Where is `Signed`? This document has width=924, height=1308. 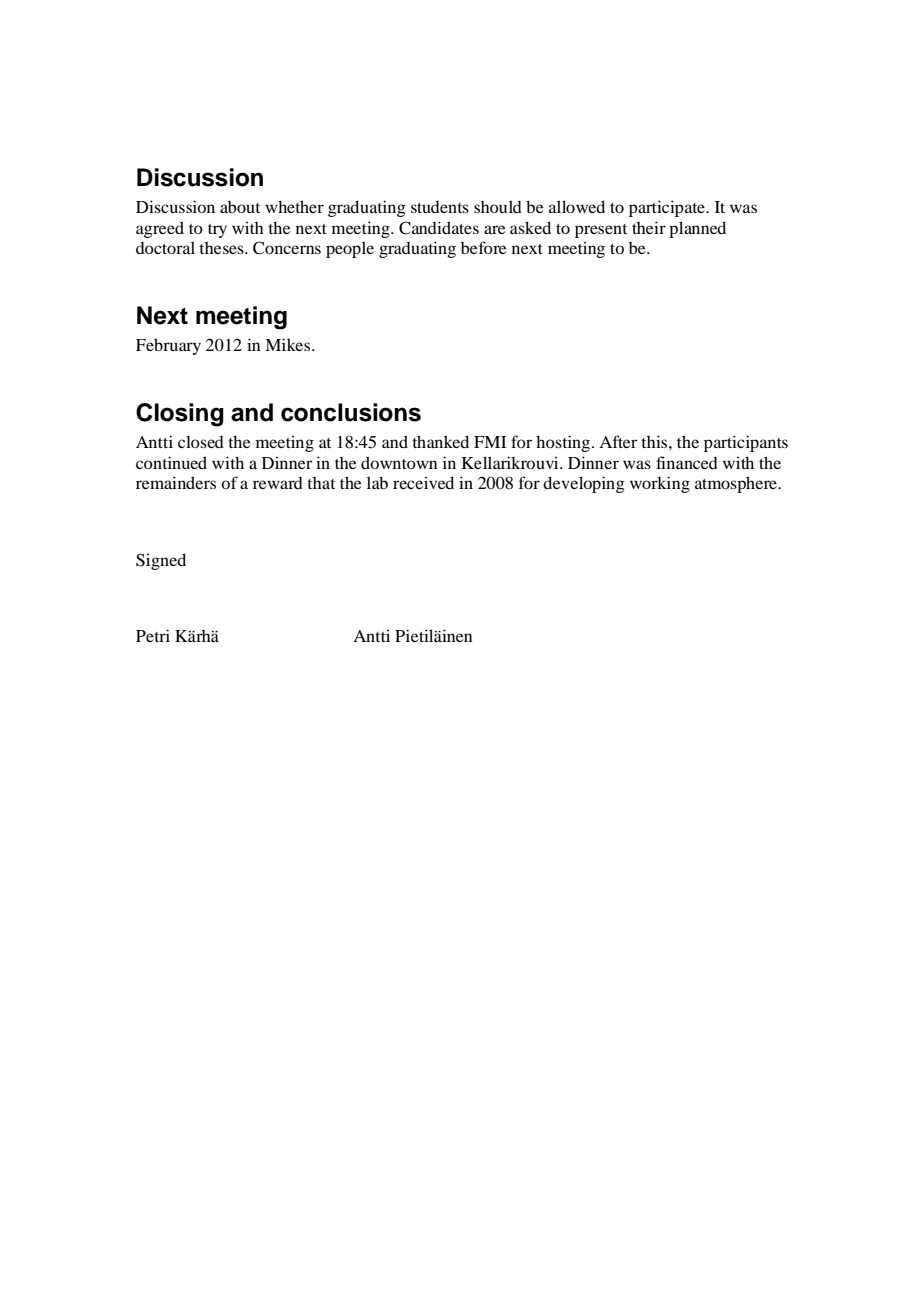
Signed is located at coordinates (161, 561).
